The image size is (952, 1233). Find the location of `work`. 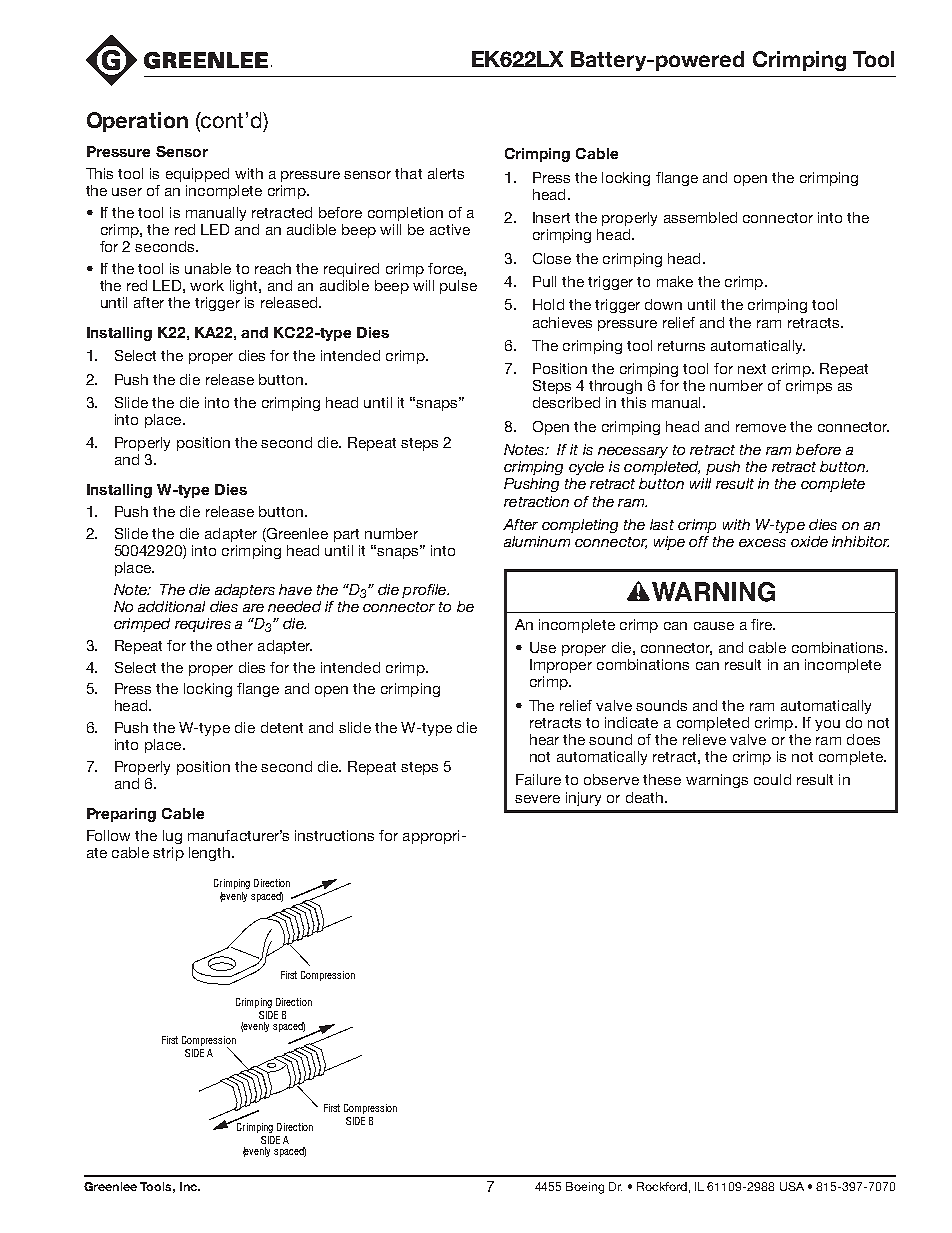

work is located at coordinates (207, 285).
